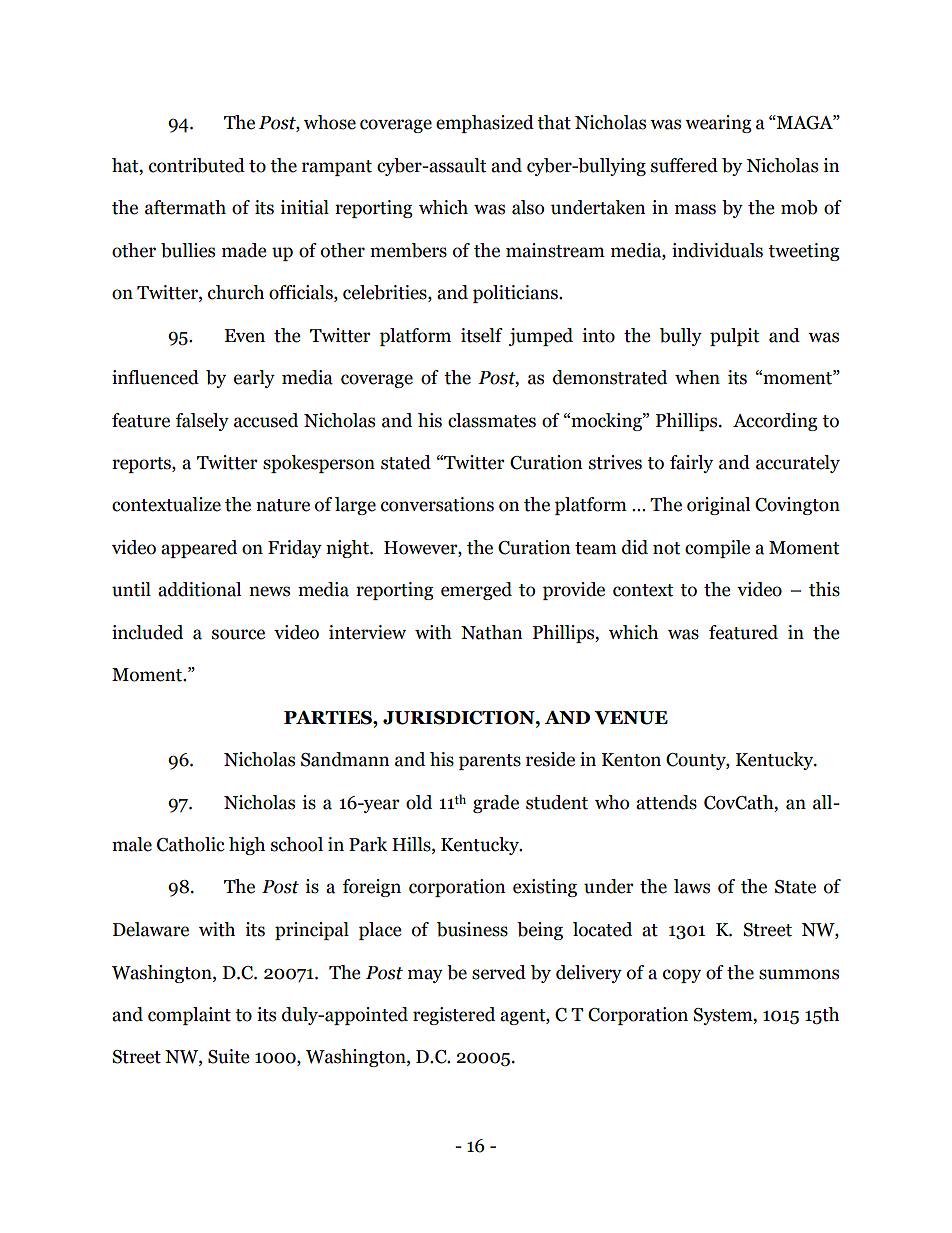 The width and height of the screenshot is (952, 1233). I want to click on Nathan, so click(492, 632).
